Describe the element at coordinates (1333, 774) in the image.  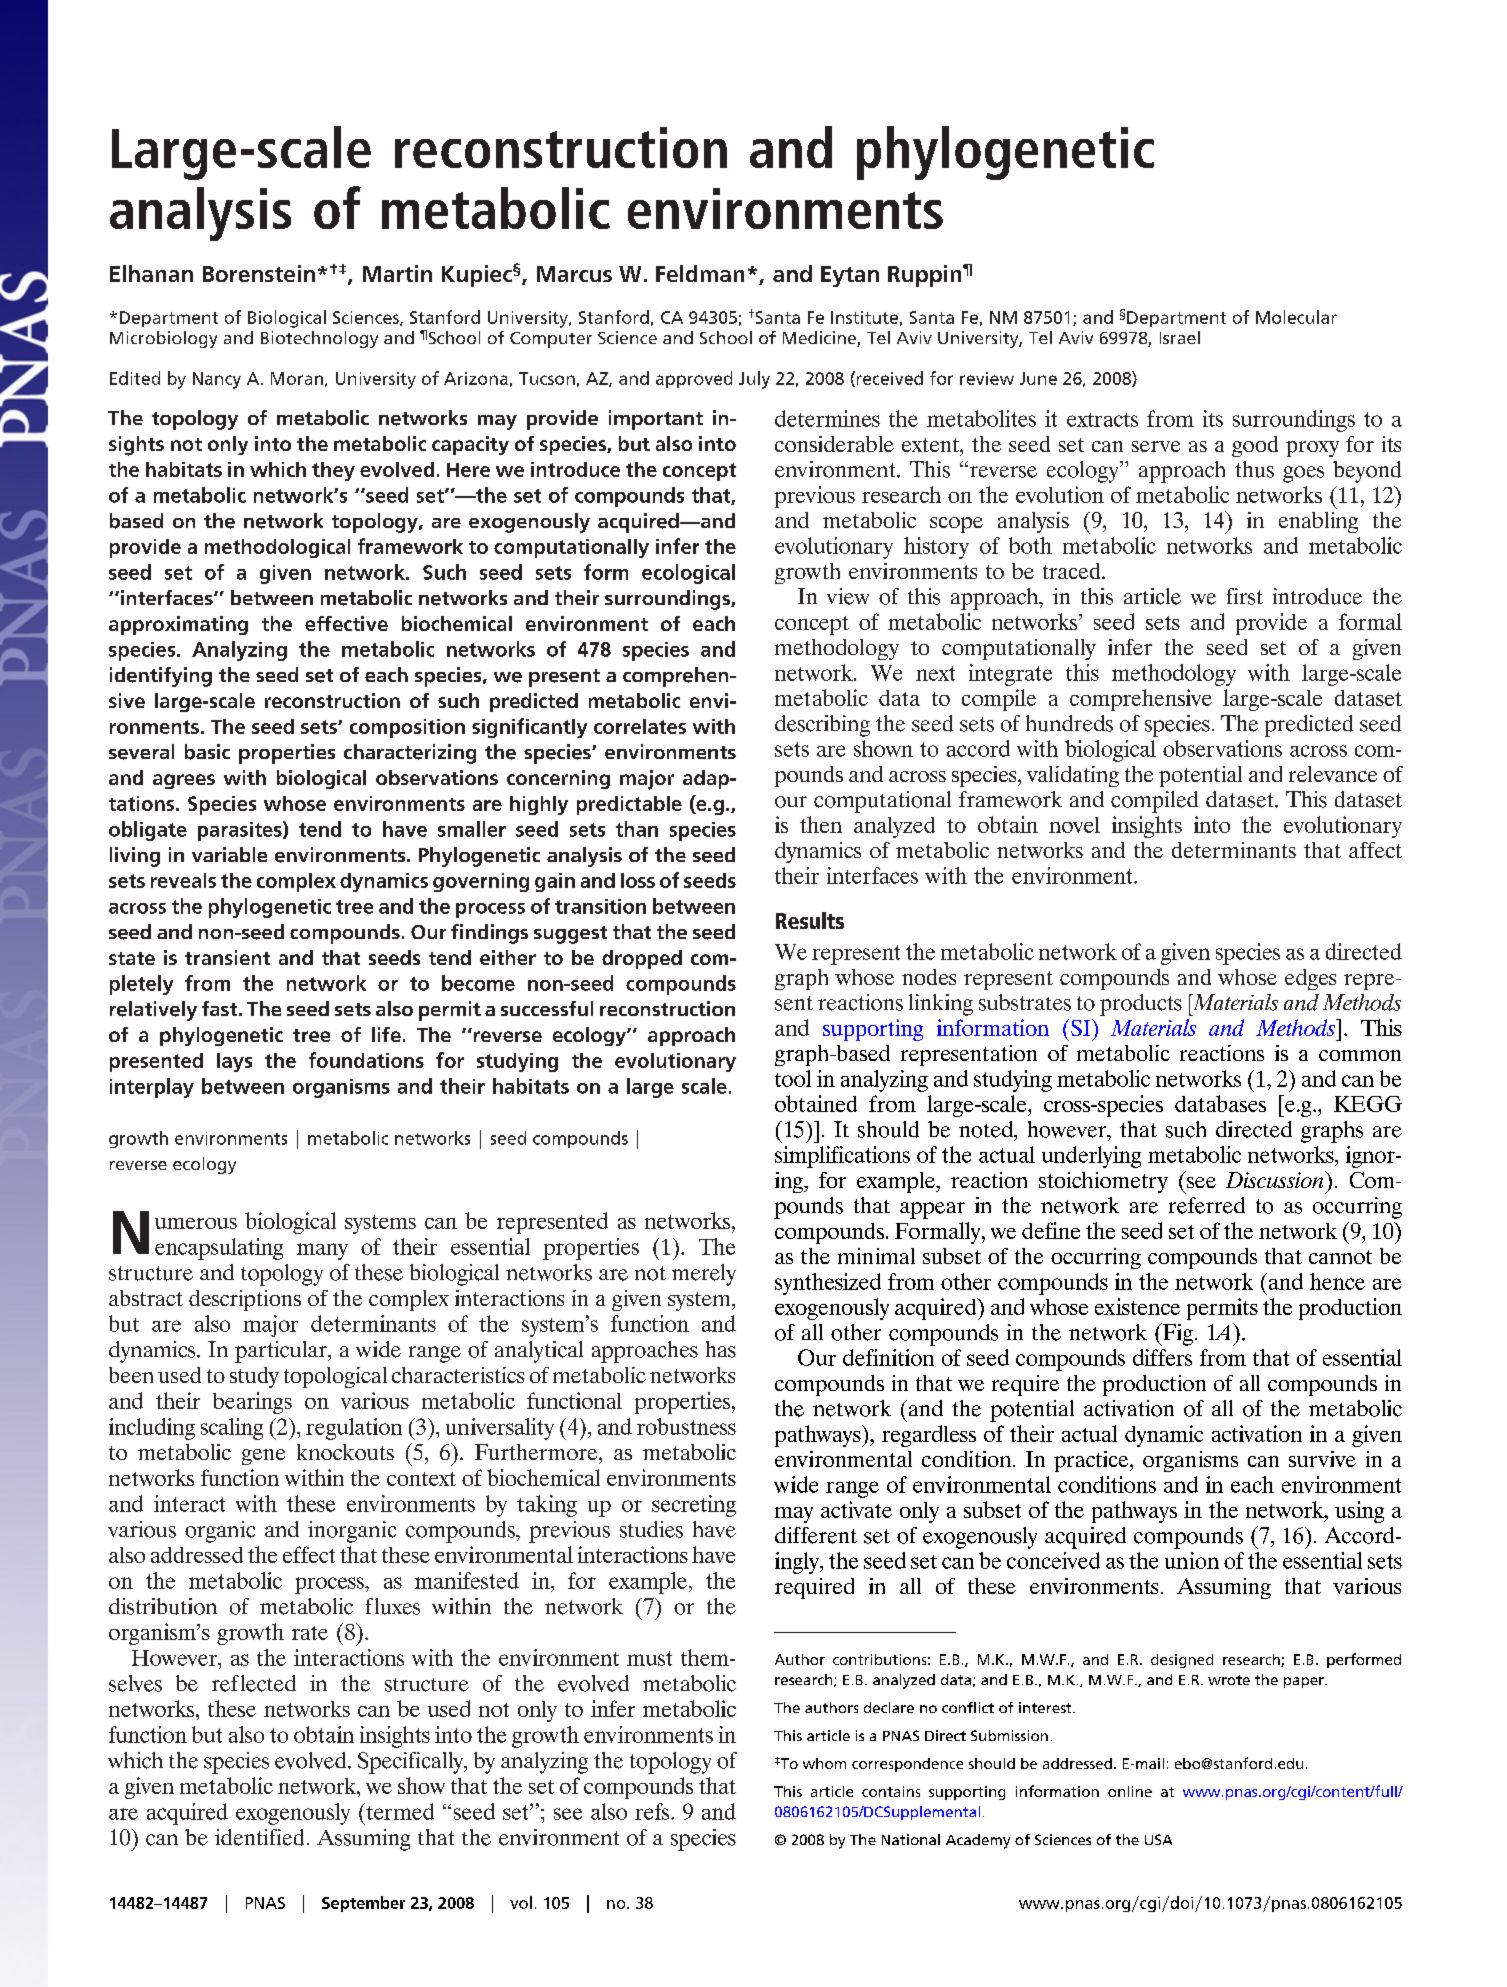
I see `relevance` at that location.
